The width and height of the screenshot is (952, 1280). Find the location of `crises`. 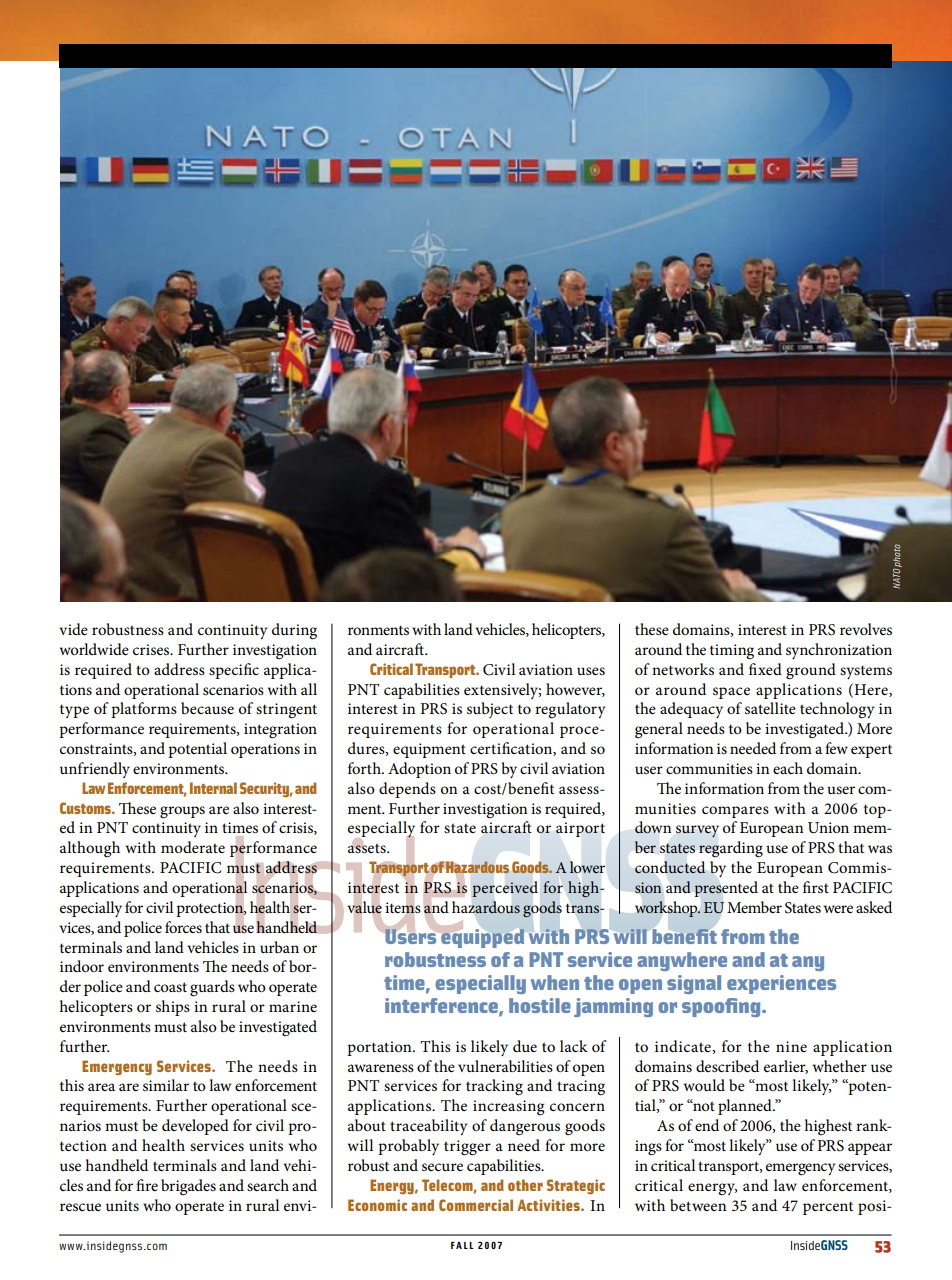

crises is located at coordinates (152, 649).
